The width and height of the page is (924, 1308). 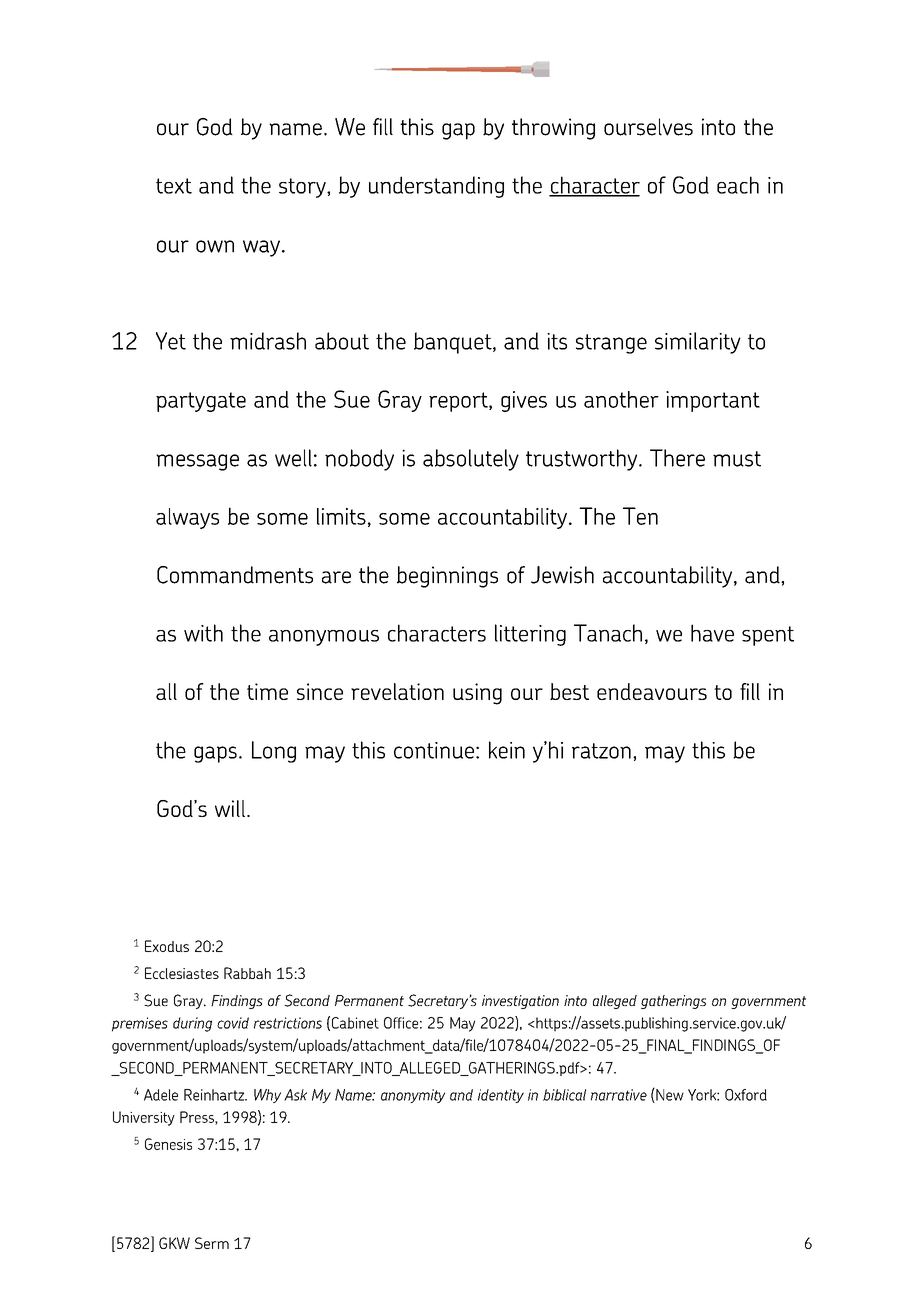 I want to click on text, so click(x=174, y=186).
